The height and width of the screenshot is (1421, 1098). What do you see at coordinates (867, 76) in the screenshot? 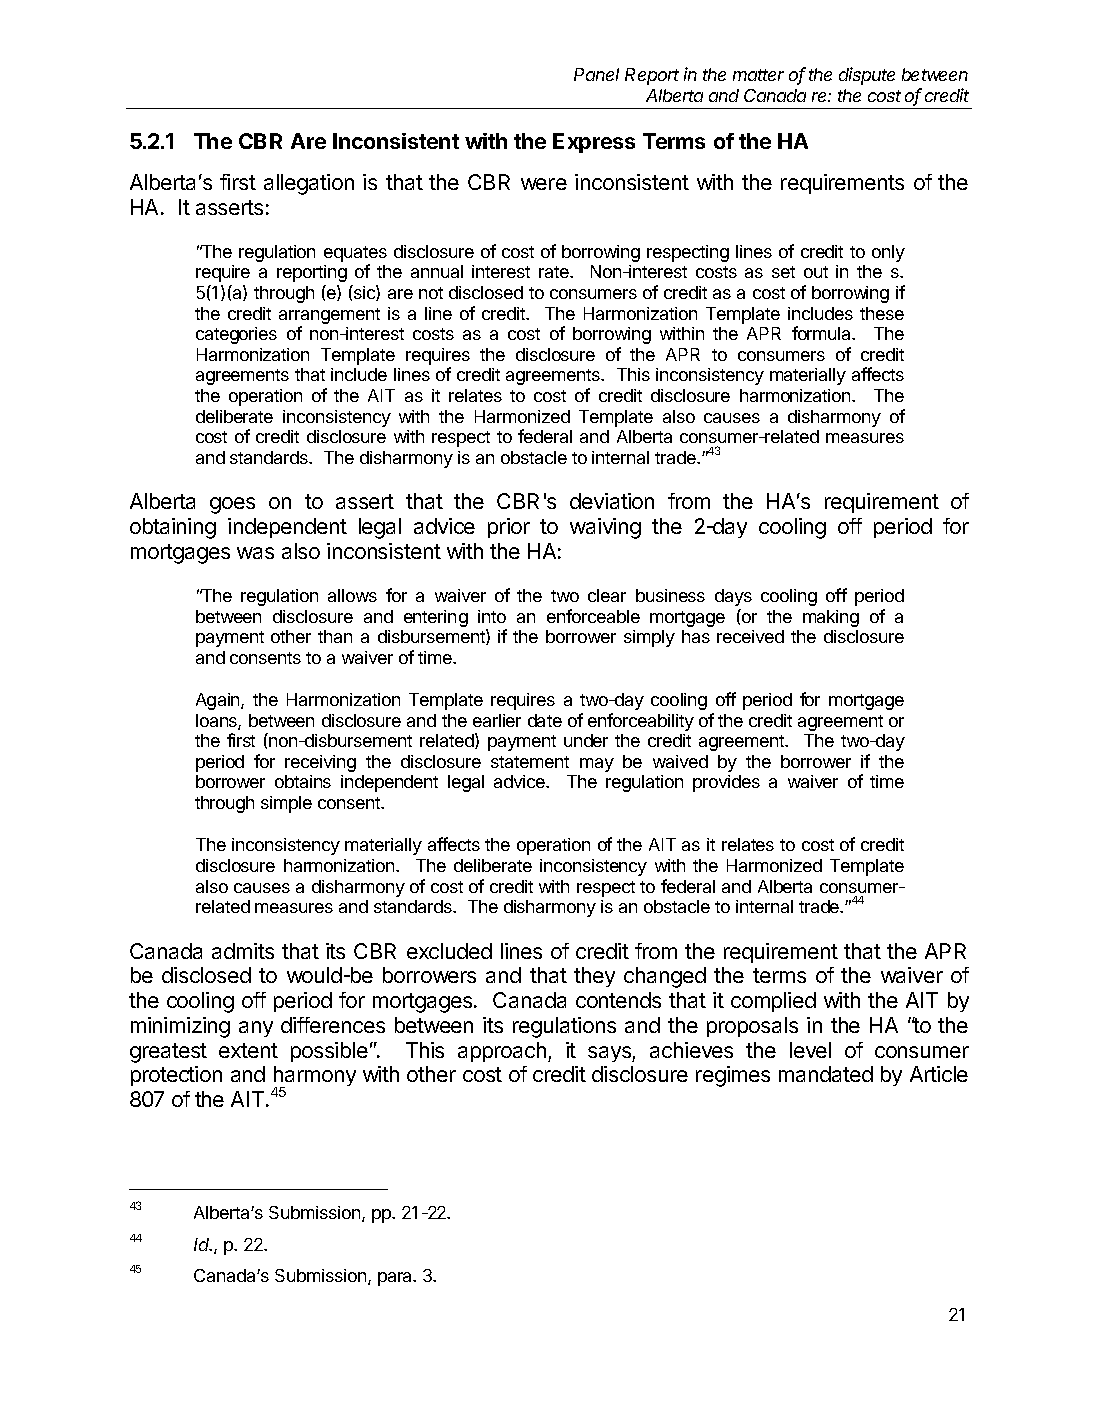
I see `dispute` at bounding box center [867, 76].
